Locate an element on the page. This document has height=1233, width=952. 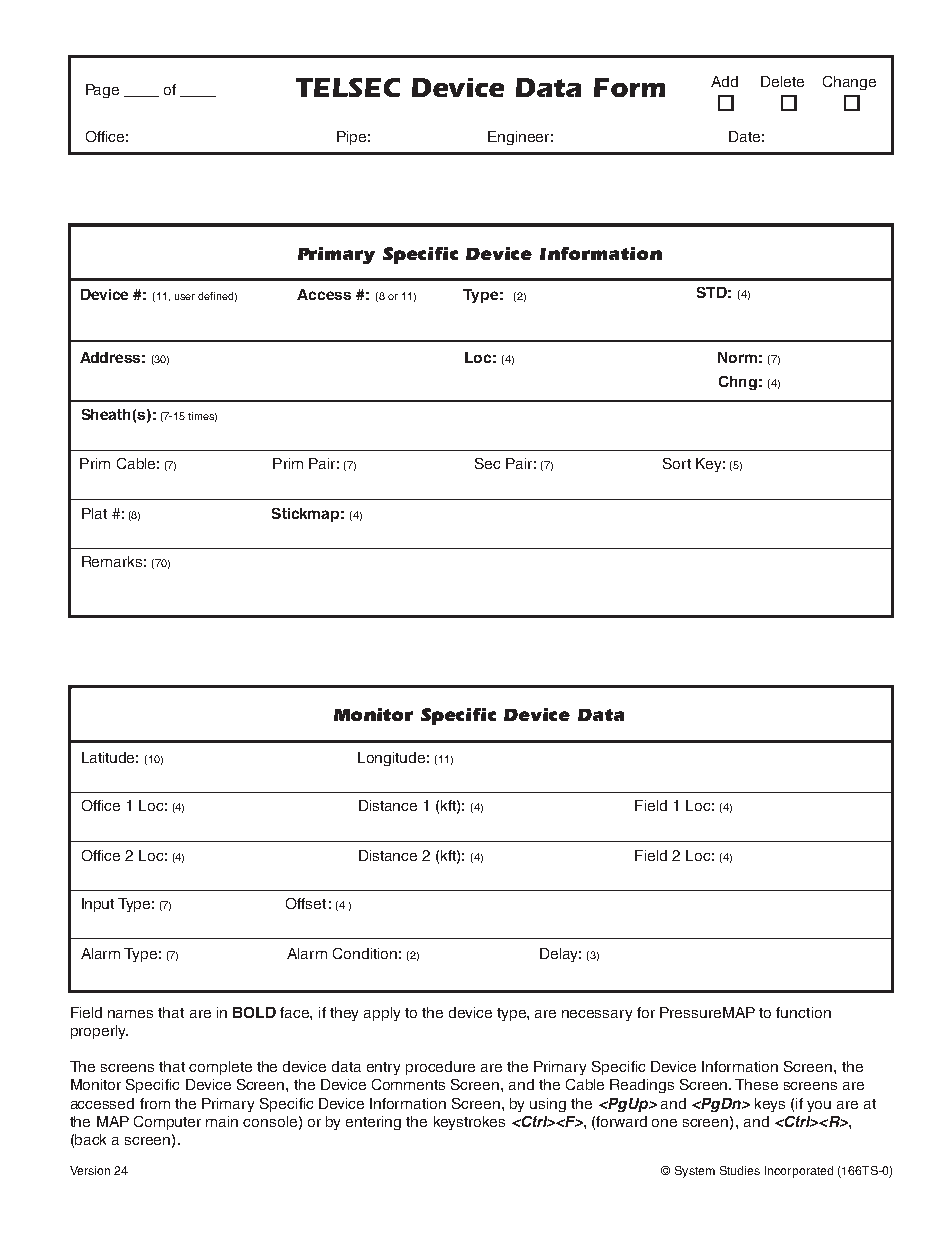
Studies is located at coordinates (740, 1170).
